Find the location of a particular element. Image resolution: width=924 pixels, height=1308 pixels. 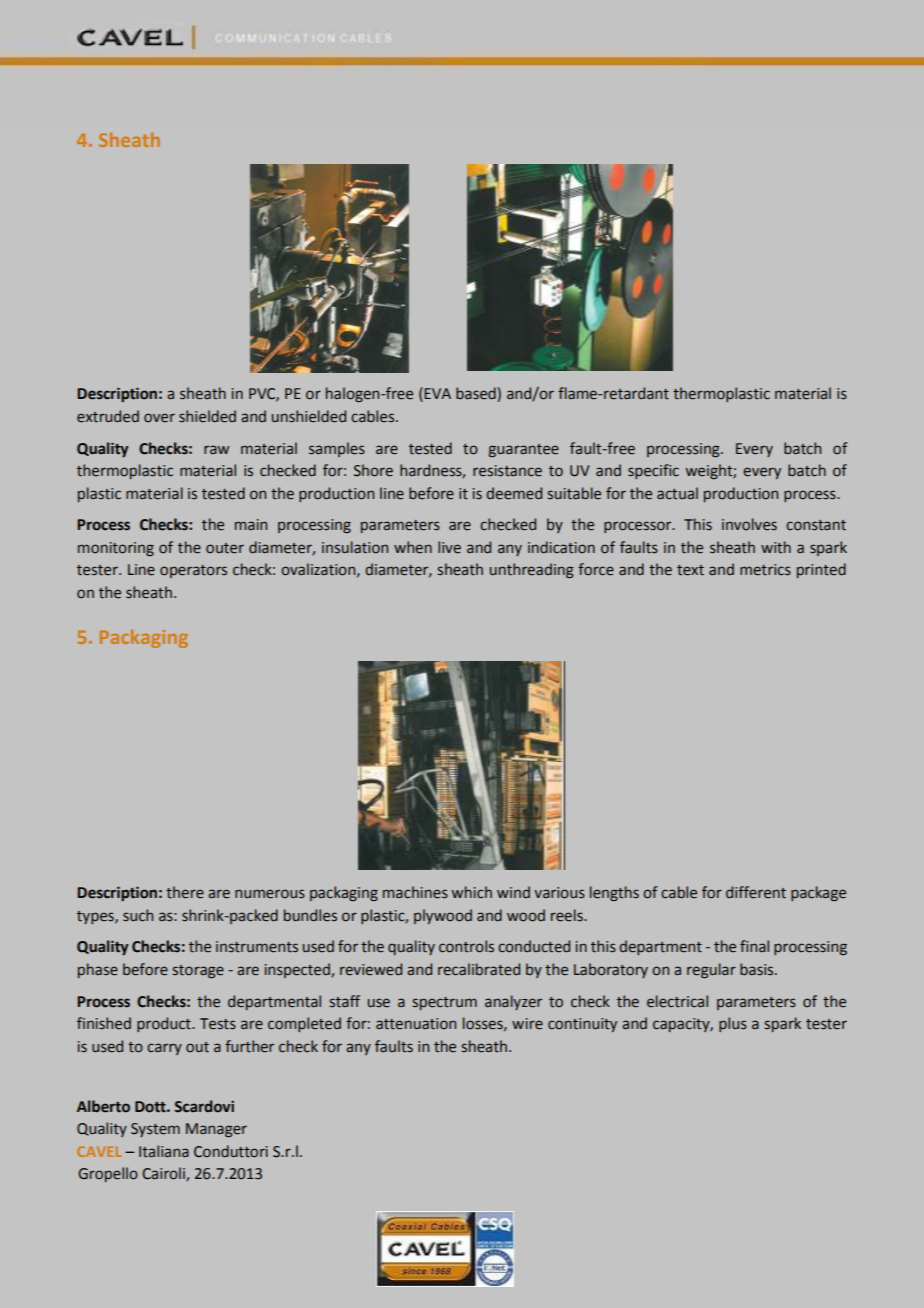

based is located at coordinates (477, 394).
